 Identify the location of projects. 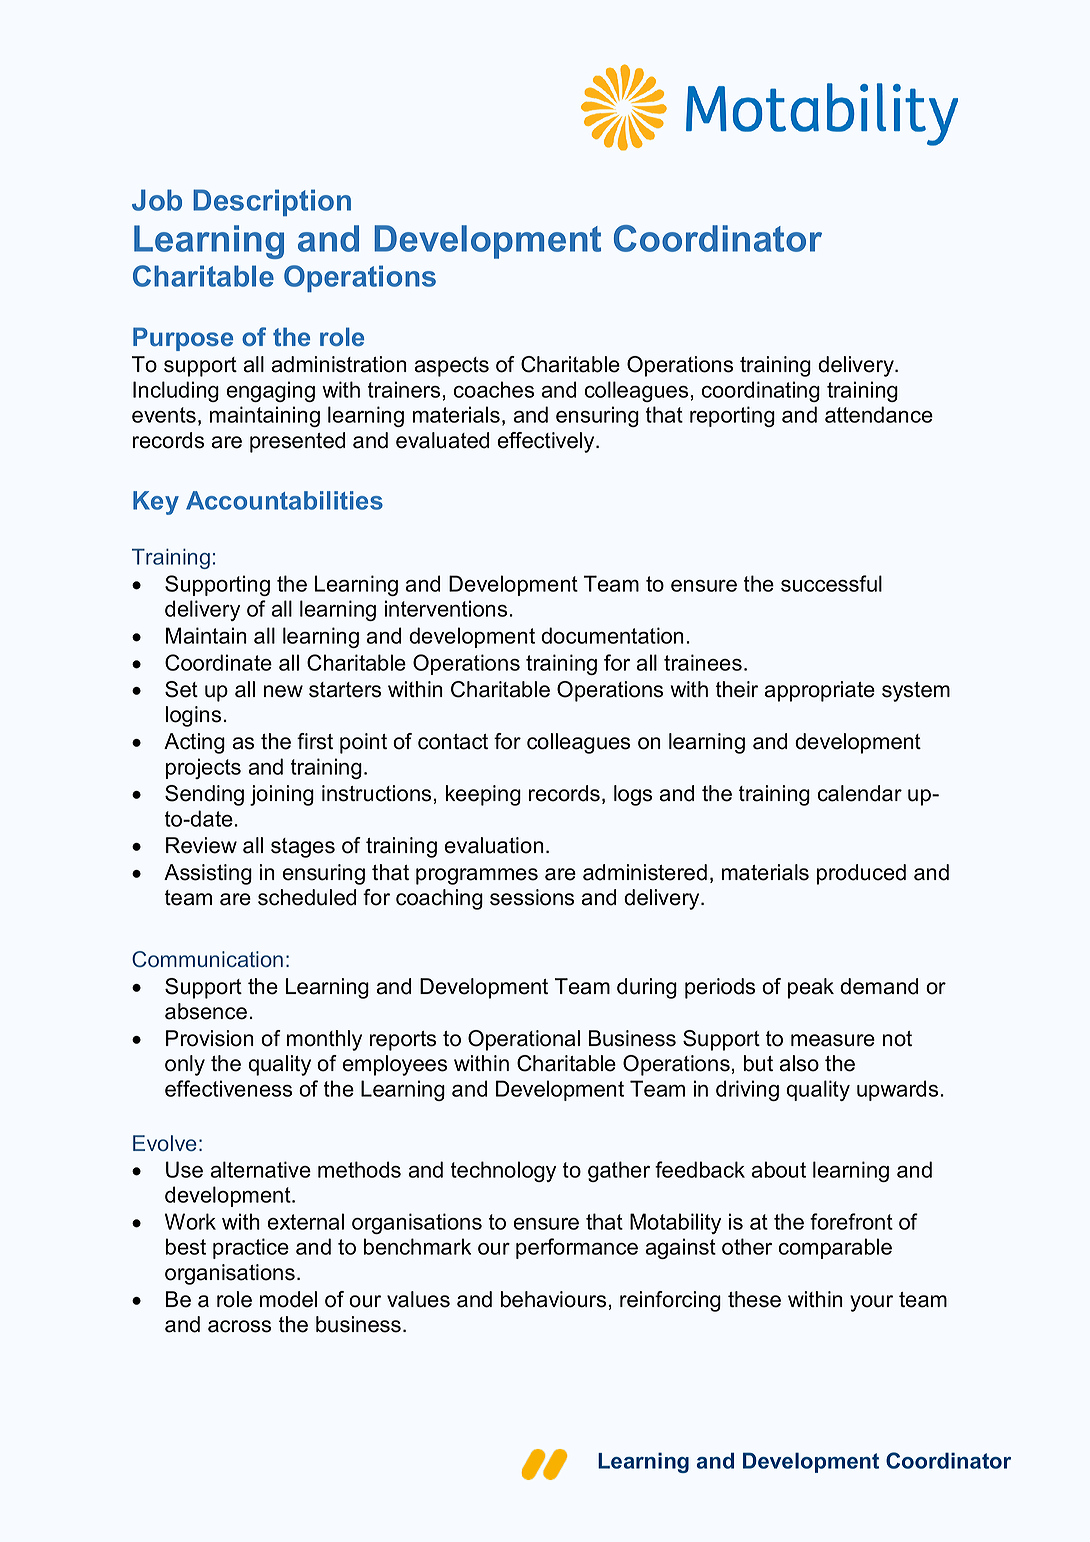
(203, 768).
